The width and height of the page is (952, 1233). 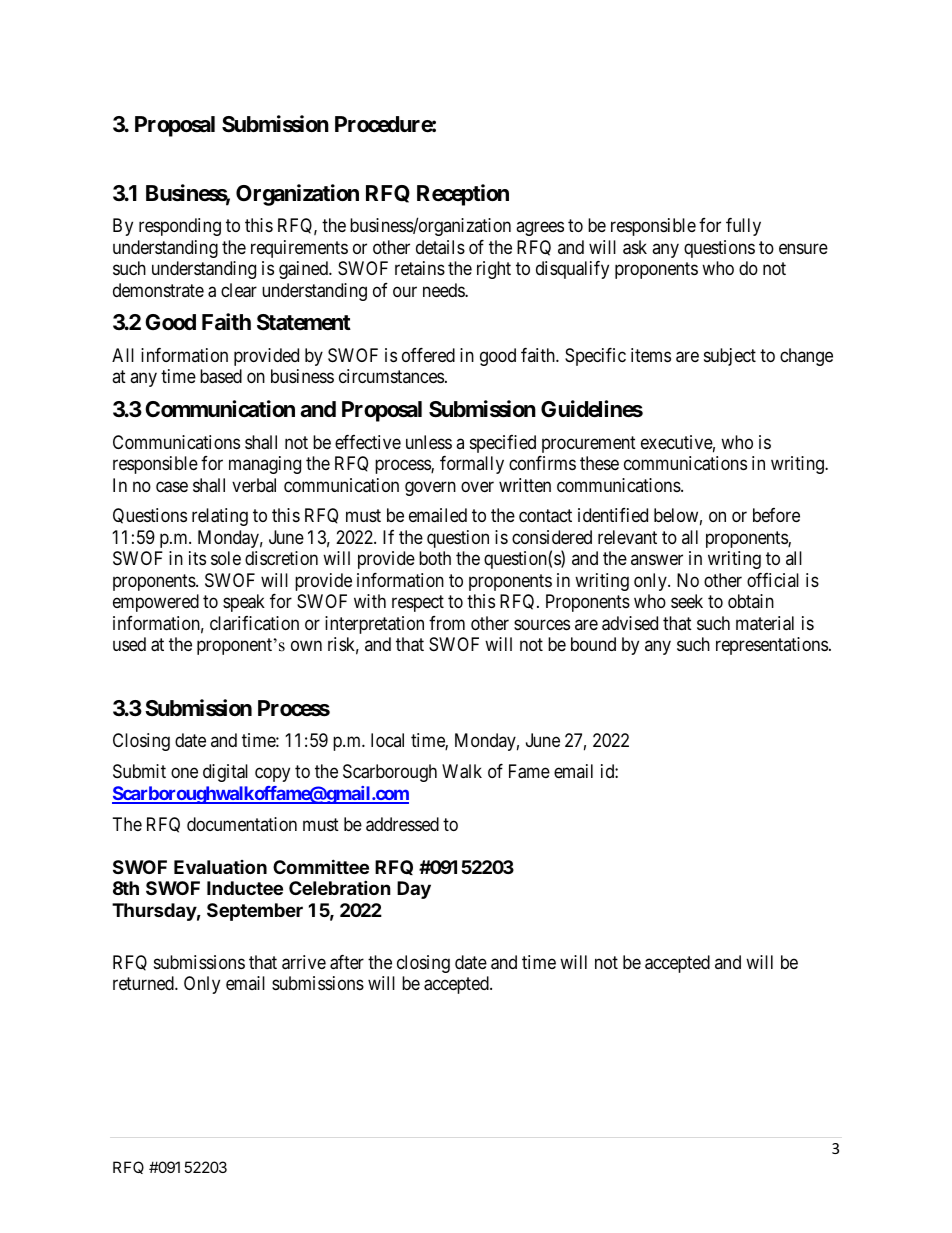 What do you see at coordinates (772, 646) in the page?
I see `representations` at bounding box center [772, 646].
